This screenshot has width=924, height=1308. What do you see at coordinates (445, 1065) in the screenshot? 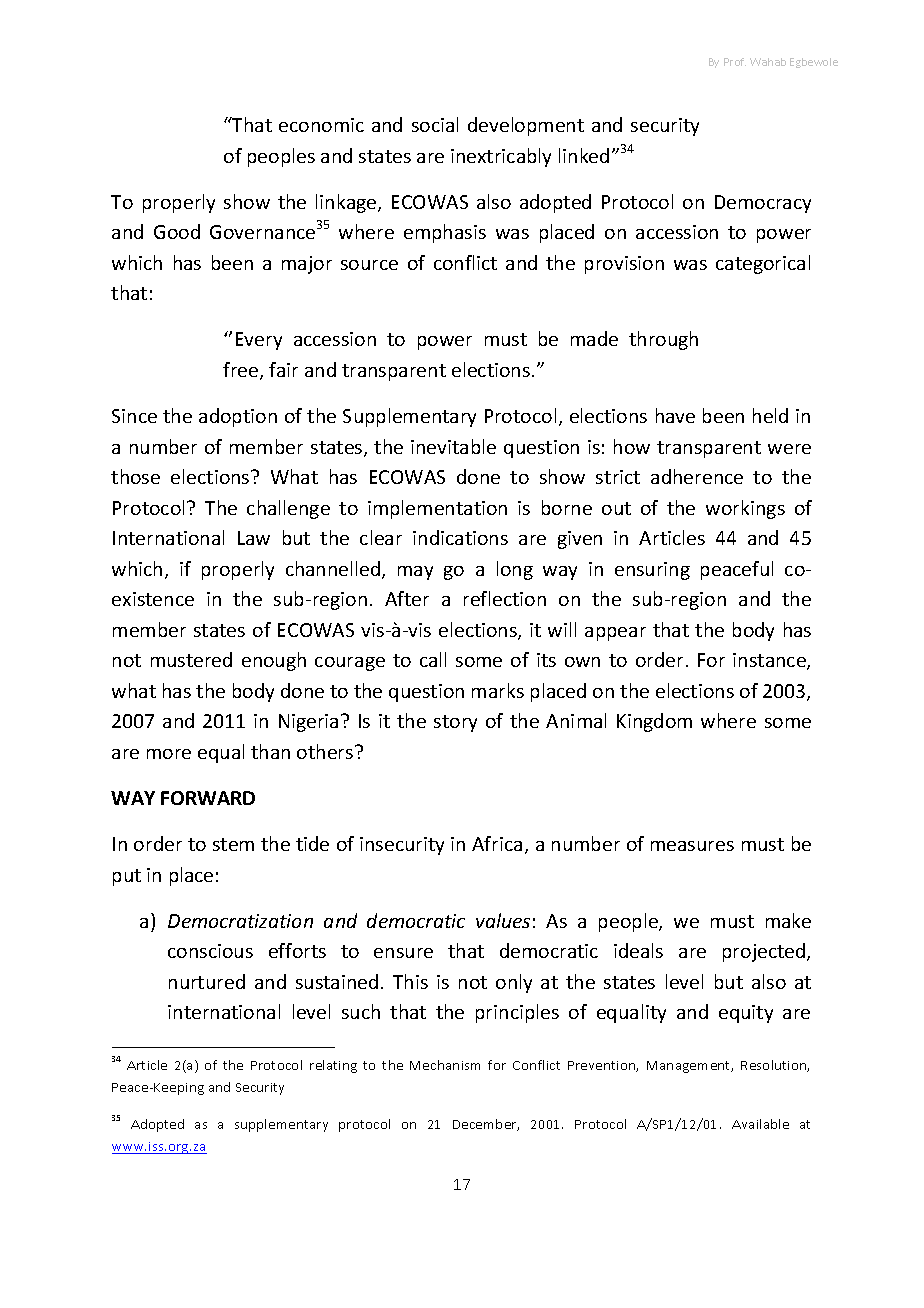
I see `Mechanism` at bounding box center [445, 1065].
